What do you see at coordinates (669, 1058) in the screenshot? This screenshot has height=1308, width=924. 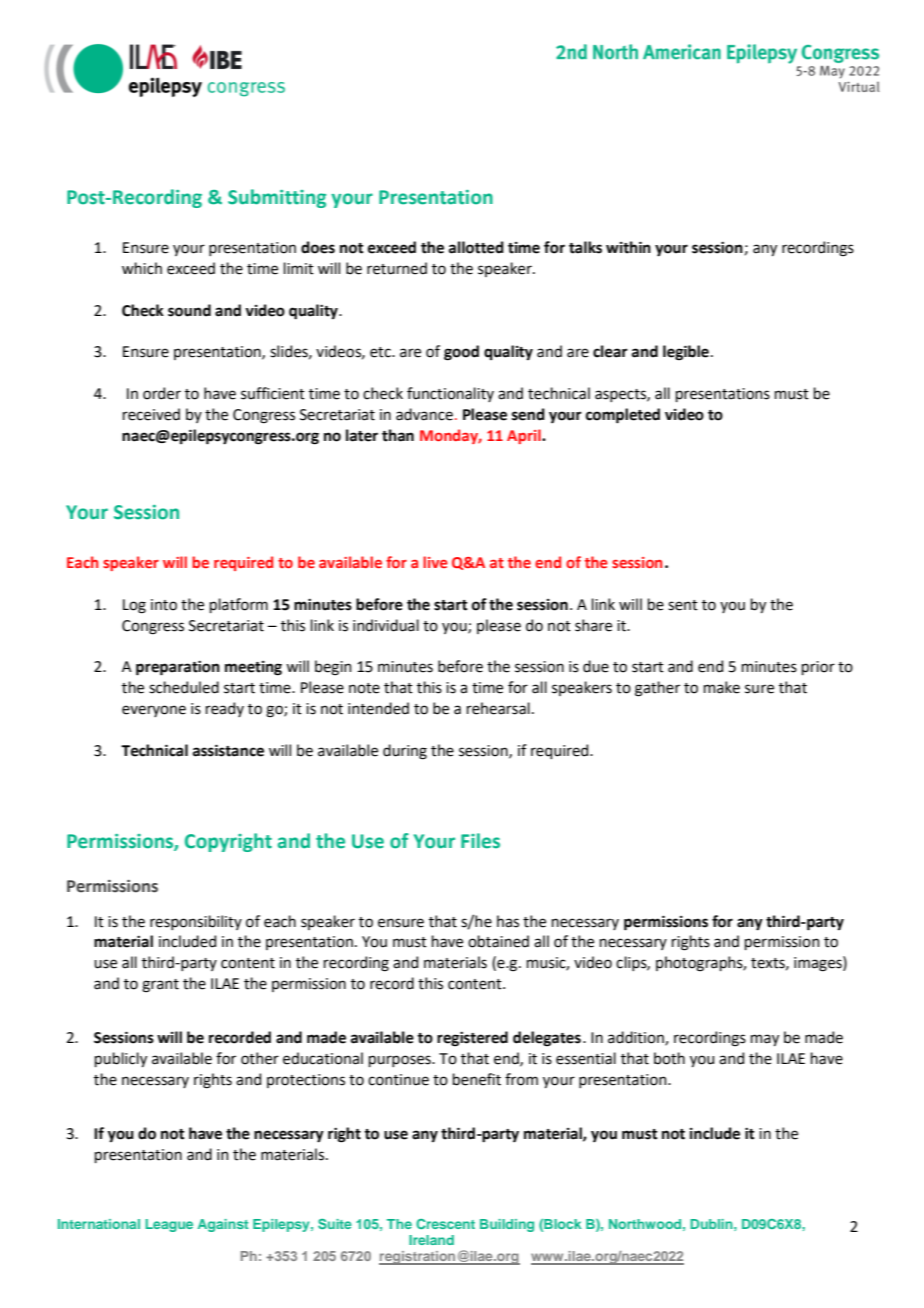 I see `both` at bounding box center [669, 1058].
